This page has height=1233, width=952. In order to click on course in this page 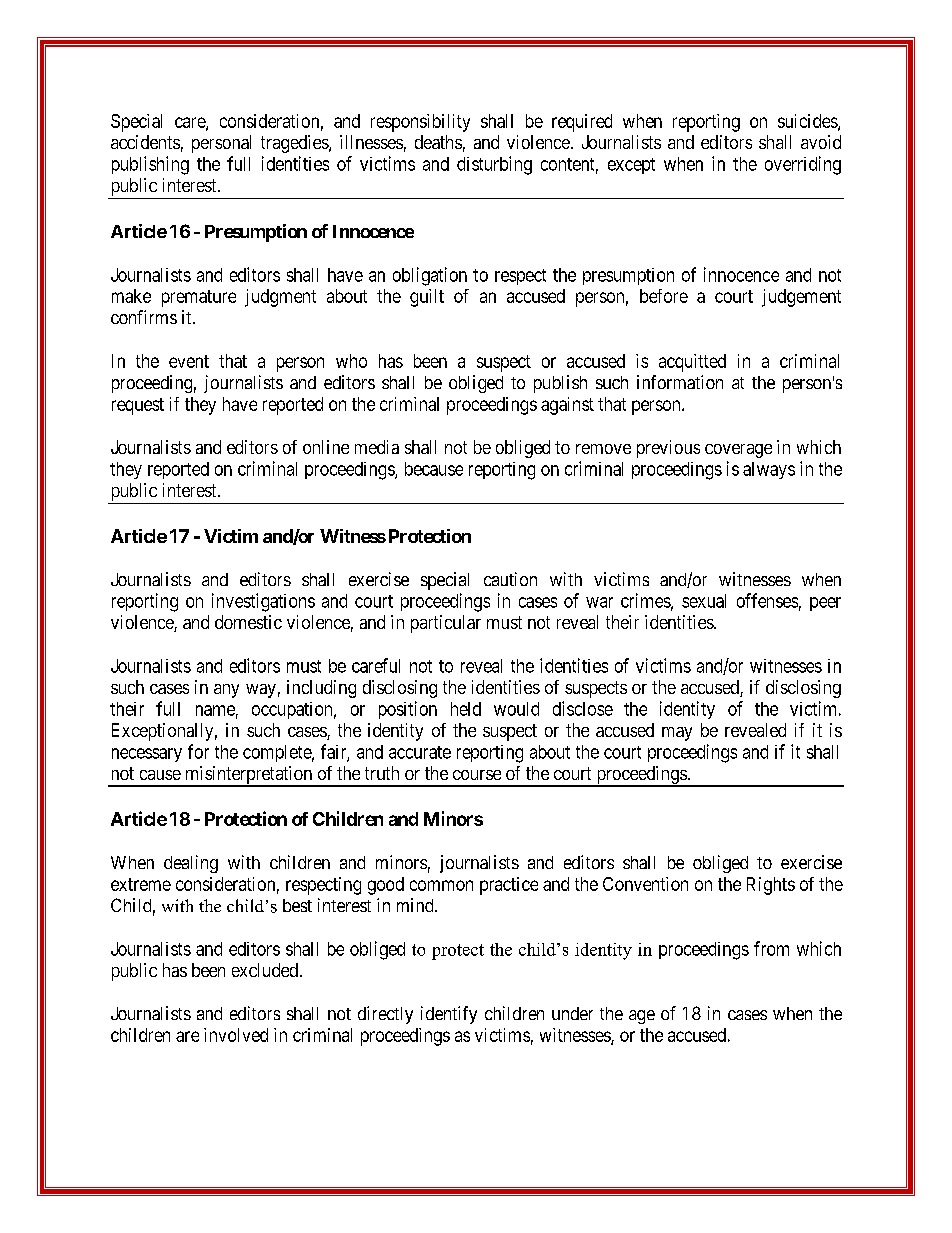, I will do `click(477, 775)`.
